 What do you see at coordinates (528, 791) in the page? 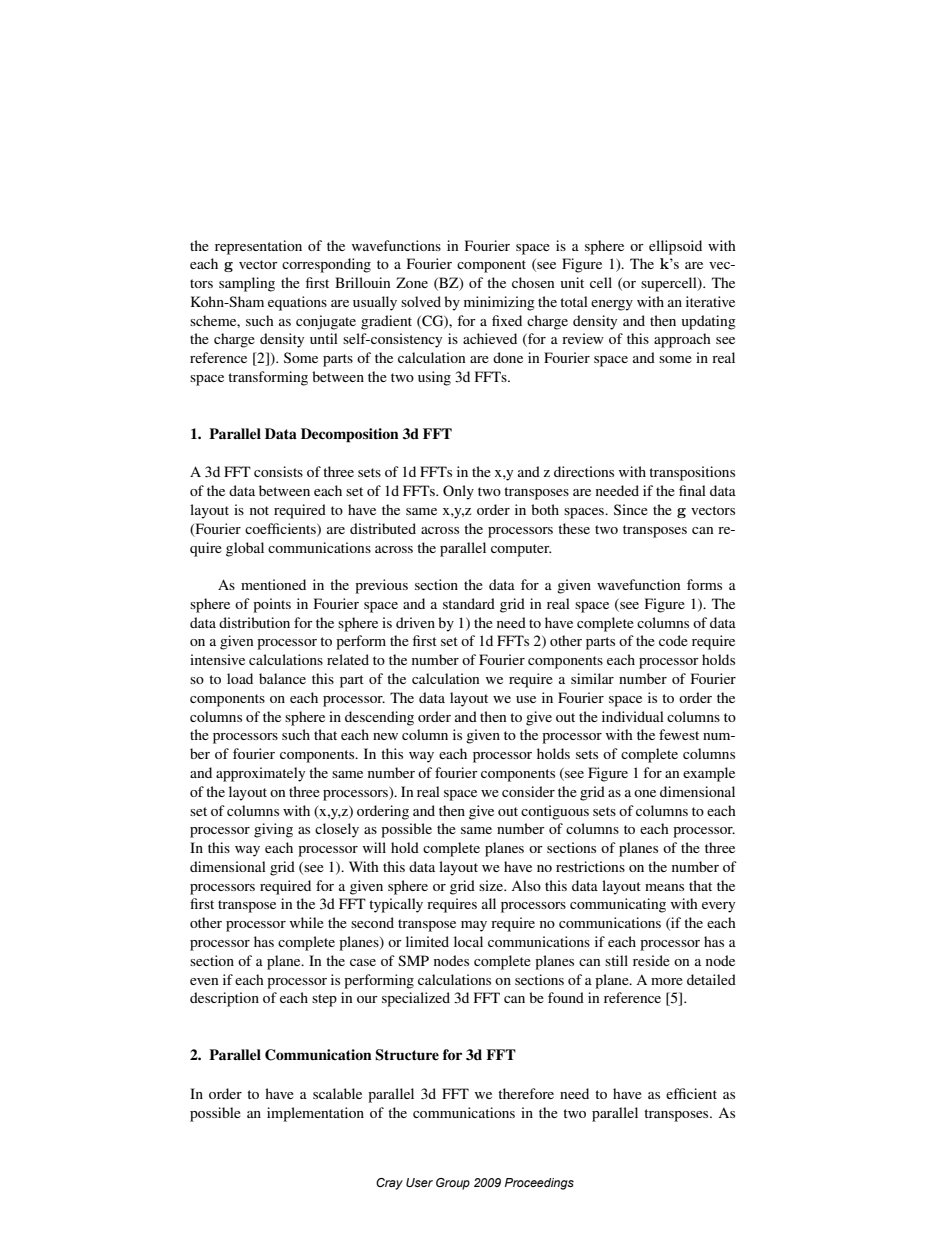
I see `consider` at bounding box center [528, 791].
